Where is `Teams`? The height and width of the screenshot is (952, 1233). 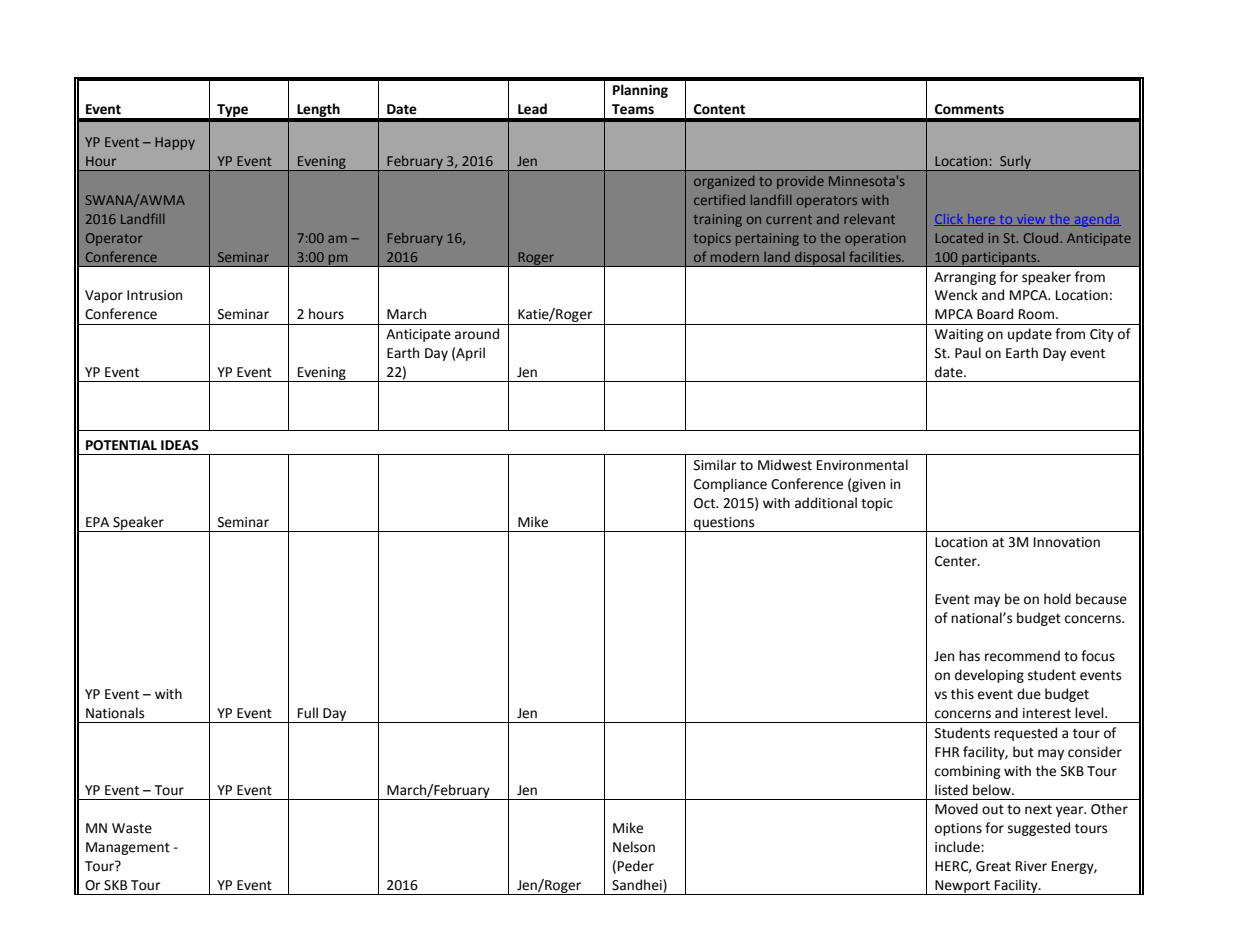 Teams is located at coordinates (633, 109).
